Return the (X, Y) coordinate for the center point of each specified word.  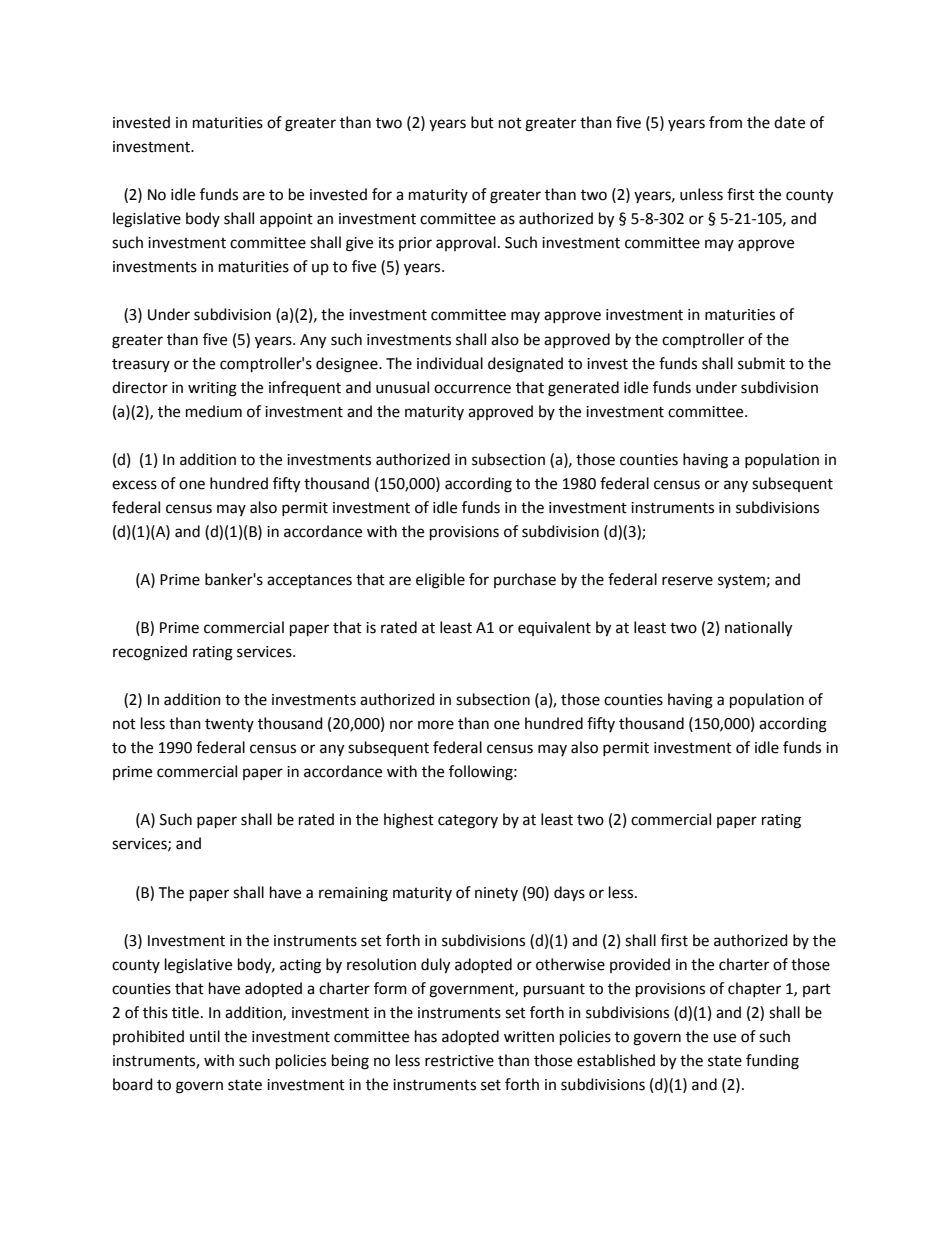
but (482, 122)
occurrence (472, 389)
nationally (758, 629)
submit (761, 363)
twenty (229, 725)
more (436, 725)
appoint (286, 220)
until (205, 1036)
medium (214, 411)
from (725, 122)
